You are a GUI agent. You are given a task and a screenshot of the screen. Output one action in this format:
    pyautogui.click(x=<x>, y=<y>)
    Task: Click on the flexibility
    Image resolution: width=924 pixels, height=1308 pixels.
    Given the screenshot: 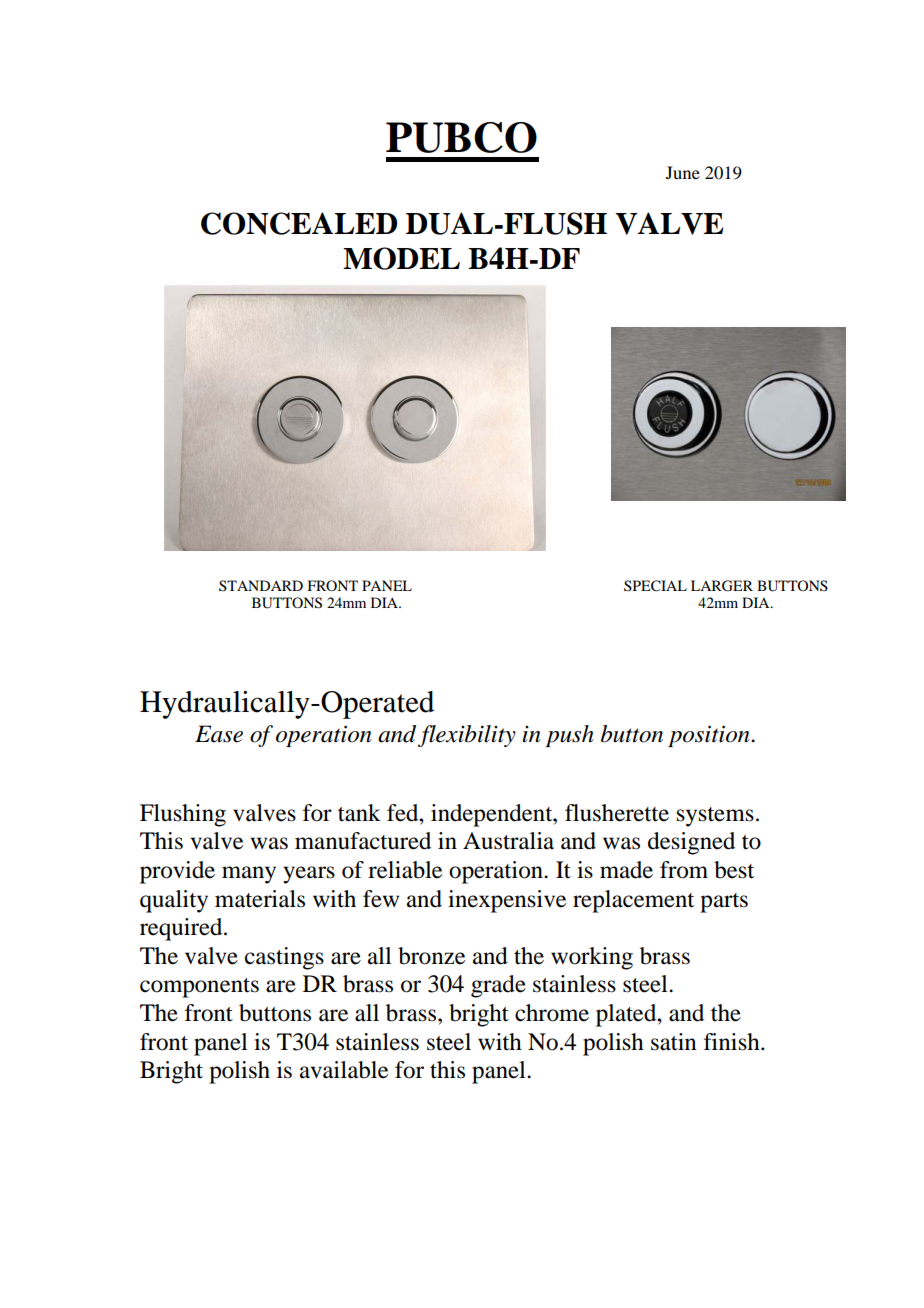 What is the action you would take?
    pyautogui.click(x=467, y=736)
